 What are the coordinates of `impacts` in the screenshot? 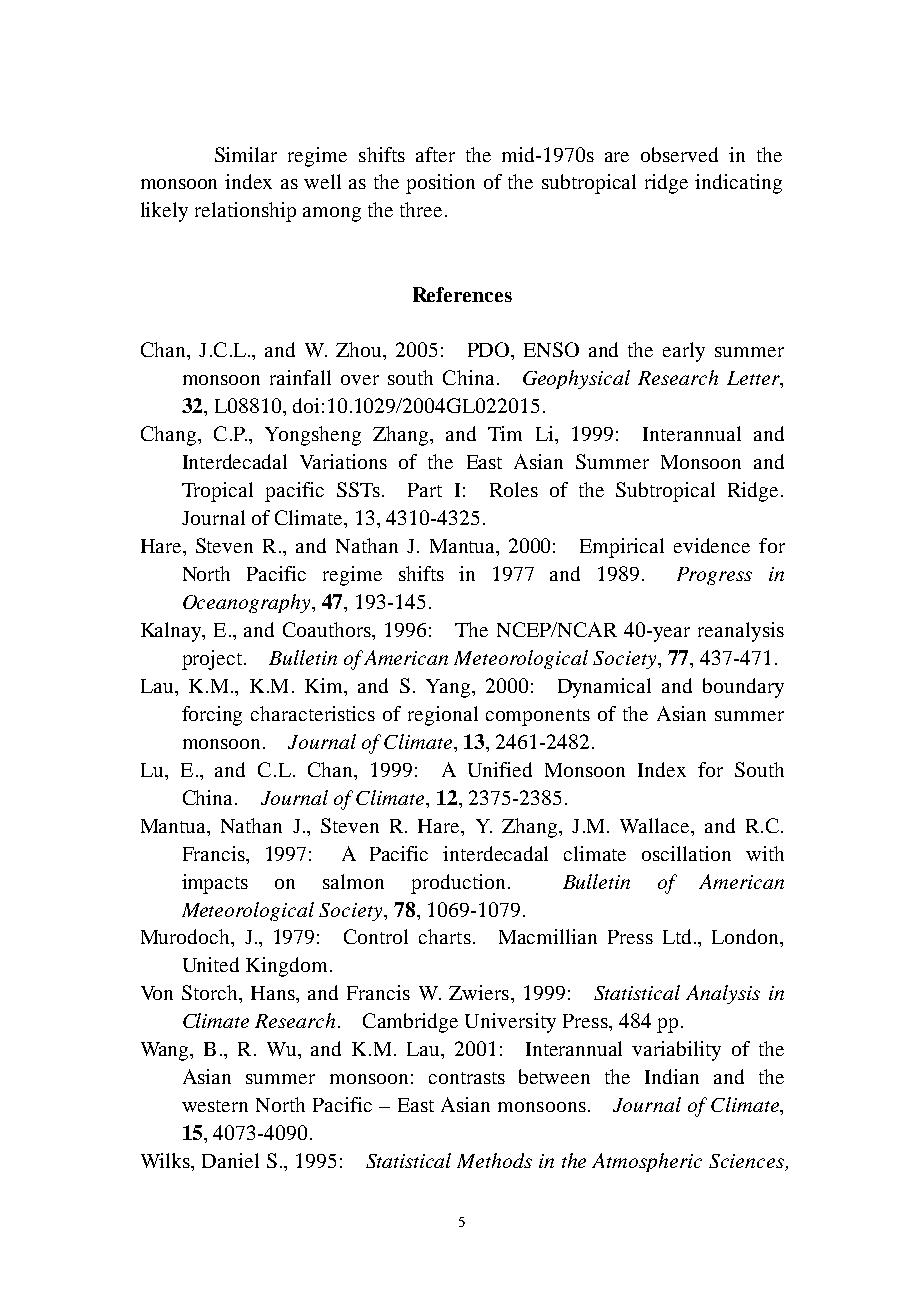 It's located at (215, 884).
